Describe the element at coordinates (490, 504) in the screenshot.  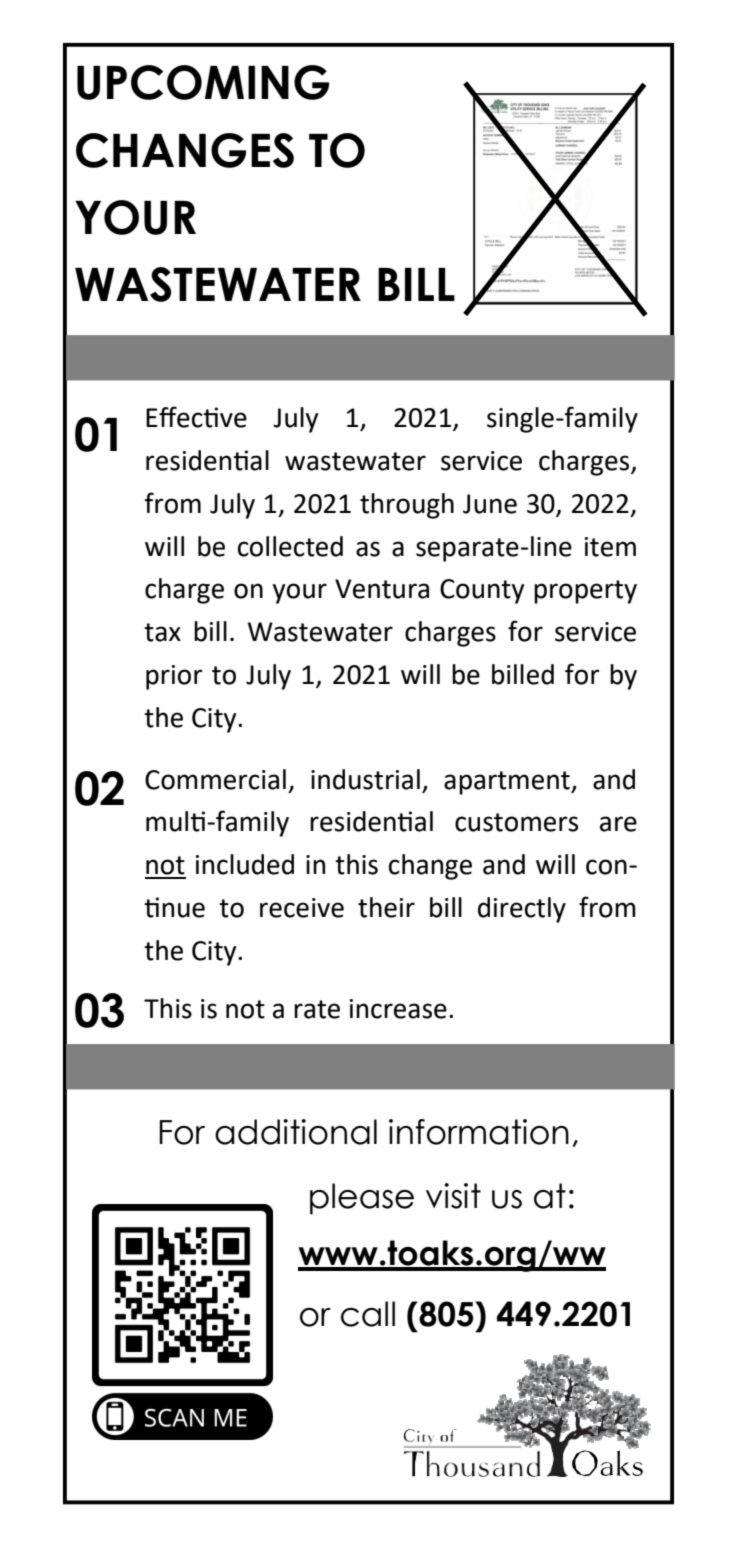
I see `June` at that location.
